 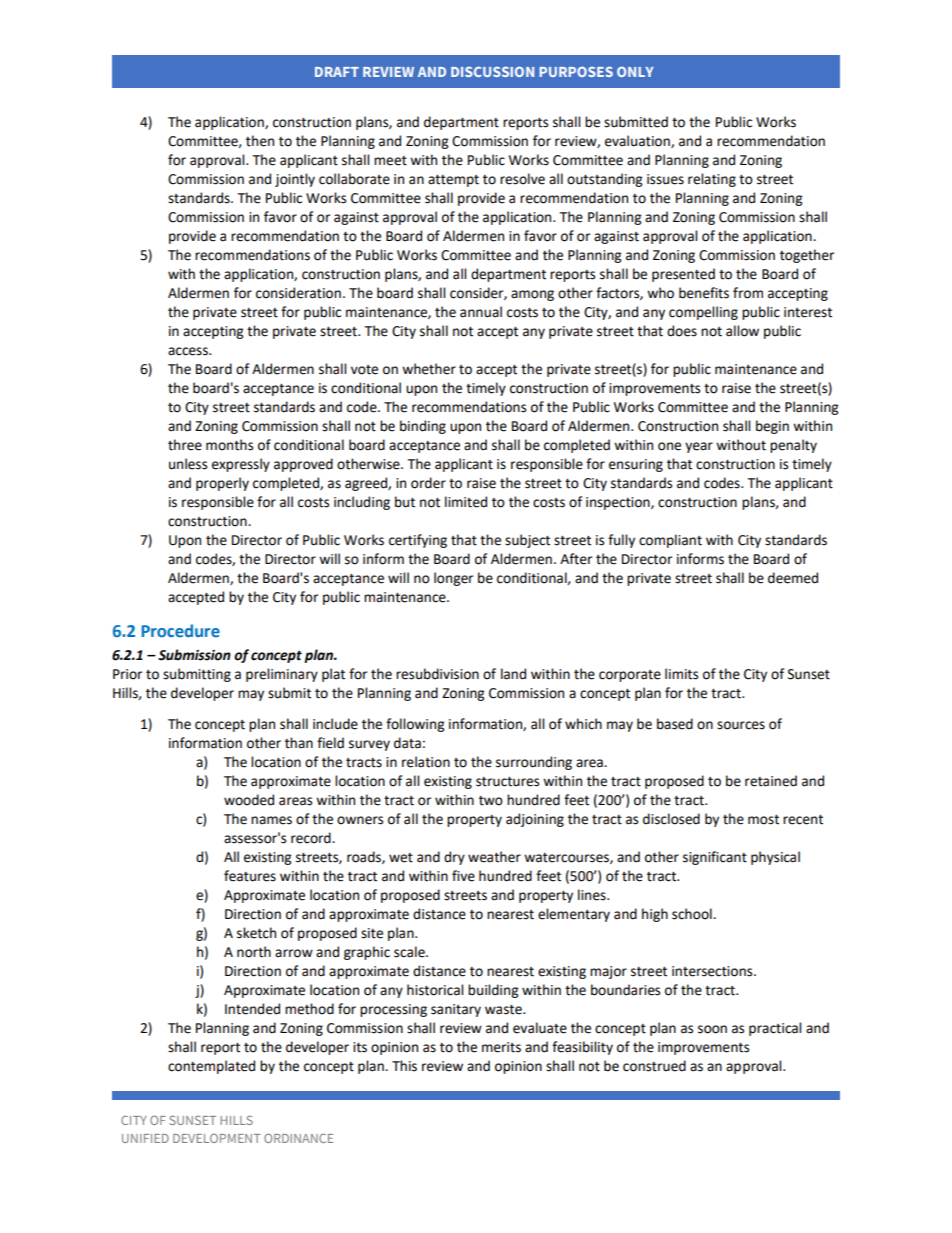 What do you see at coordinates (229, 445) in the page?
I see `months` at bounding box center [229, 445].
